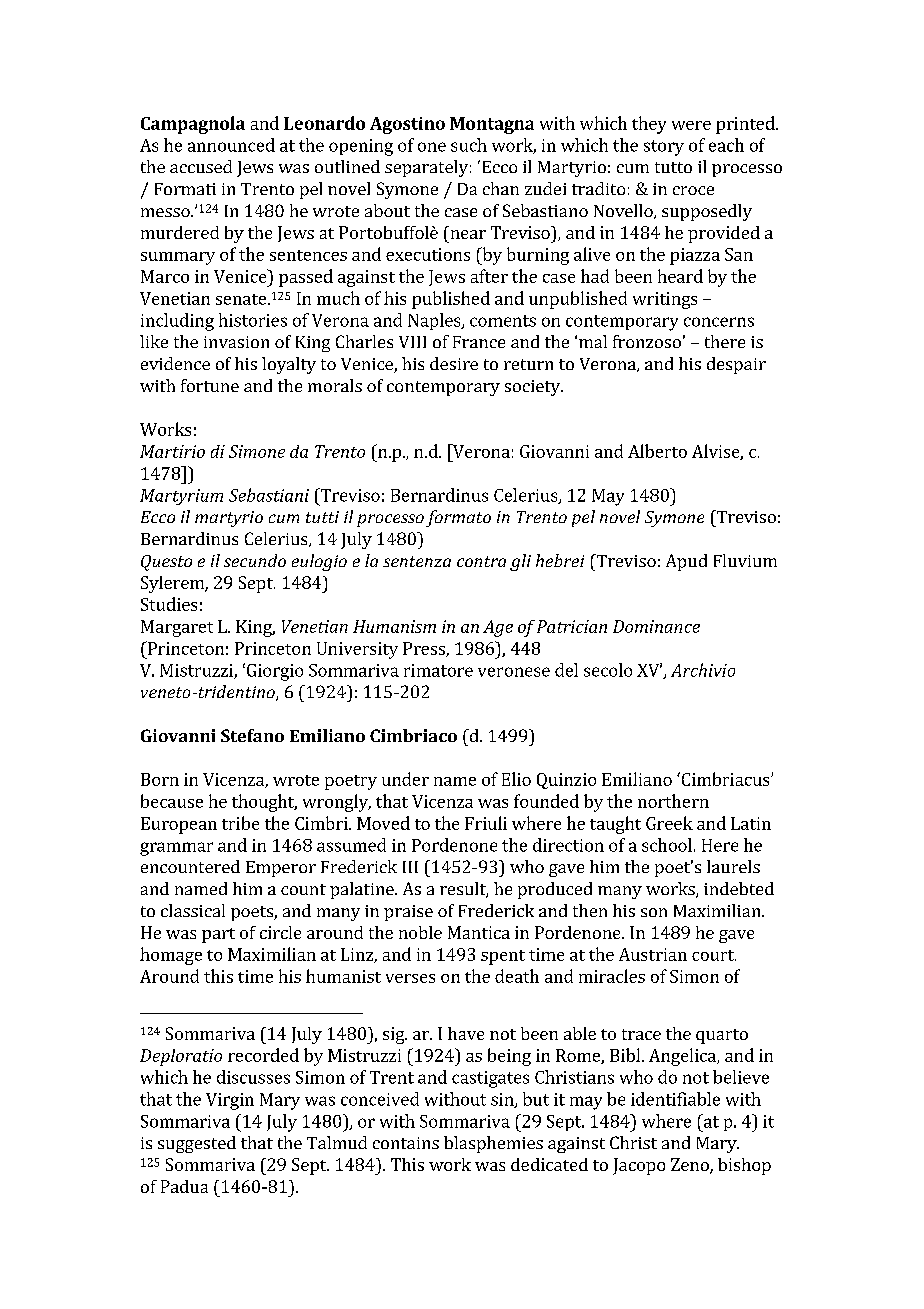  Describe the element at coordinates (454, 363) in the screenshot. I see `desire` at that location.
